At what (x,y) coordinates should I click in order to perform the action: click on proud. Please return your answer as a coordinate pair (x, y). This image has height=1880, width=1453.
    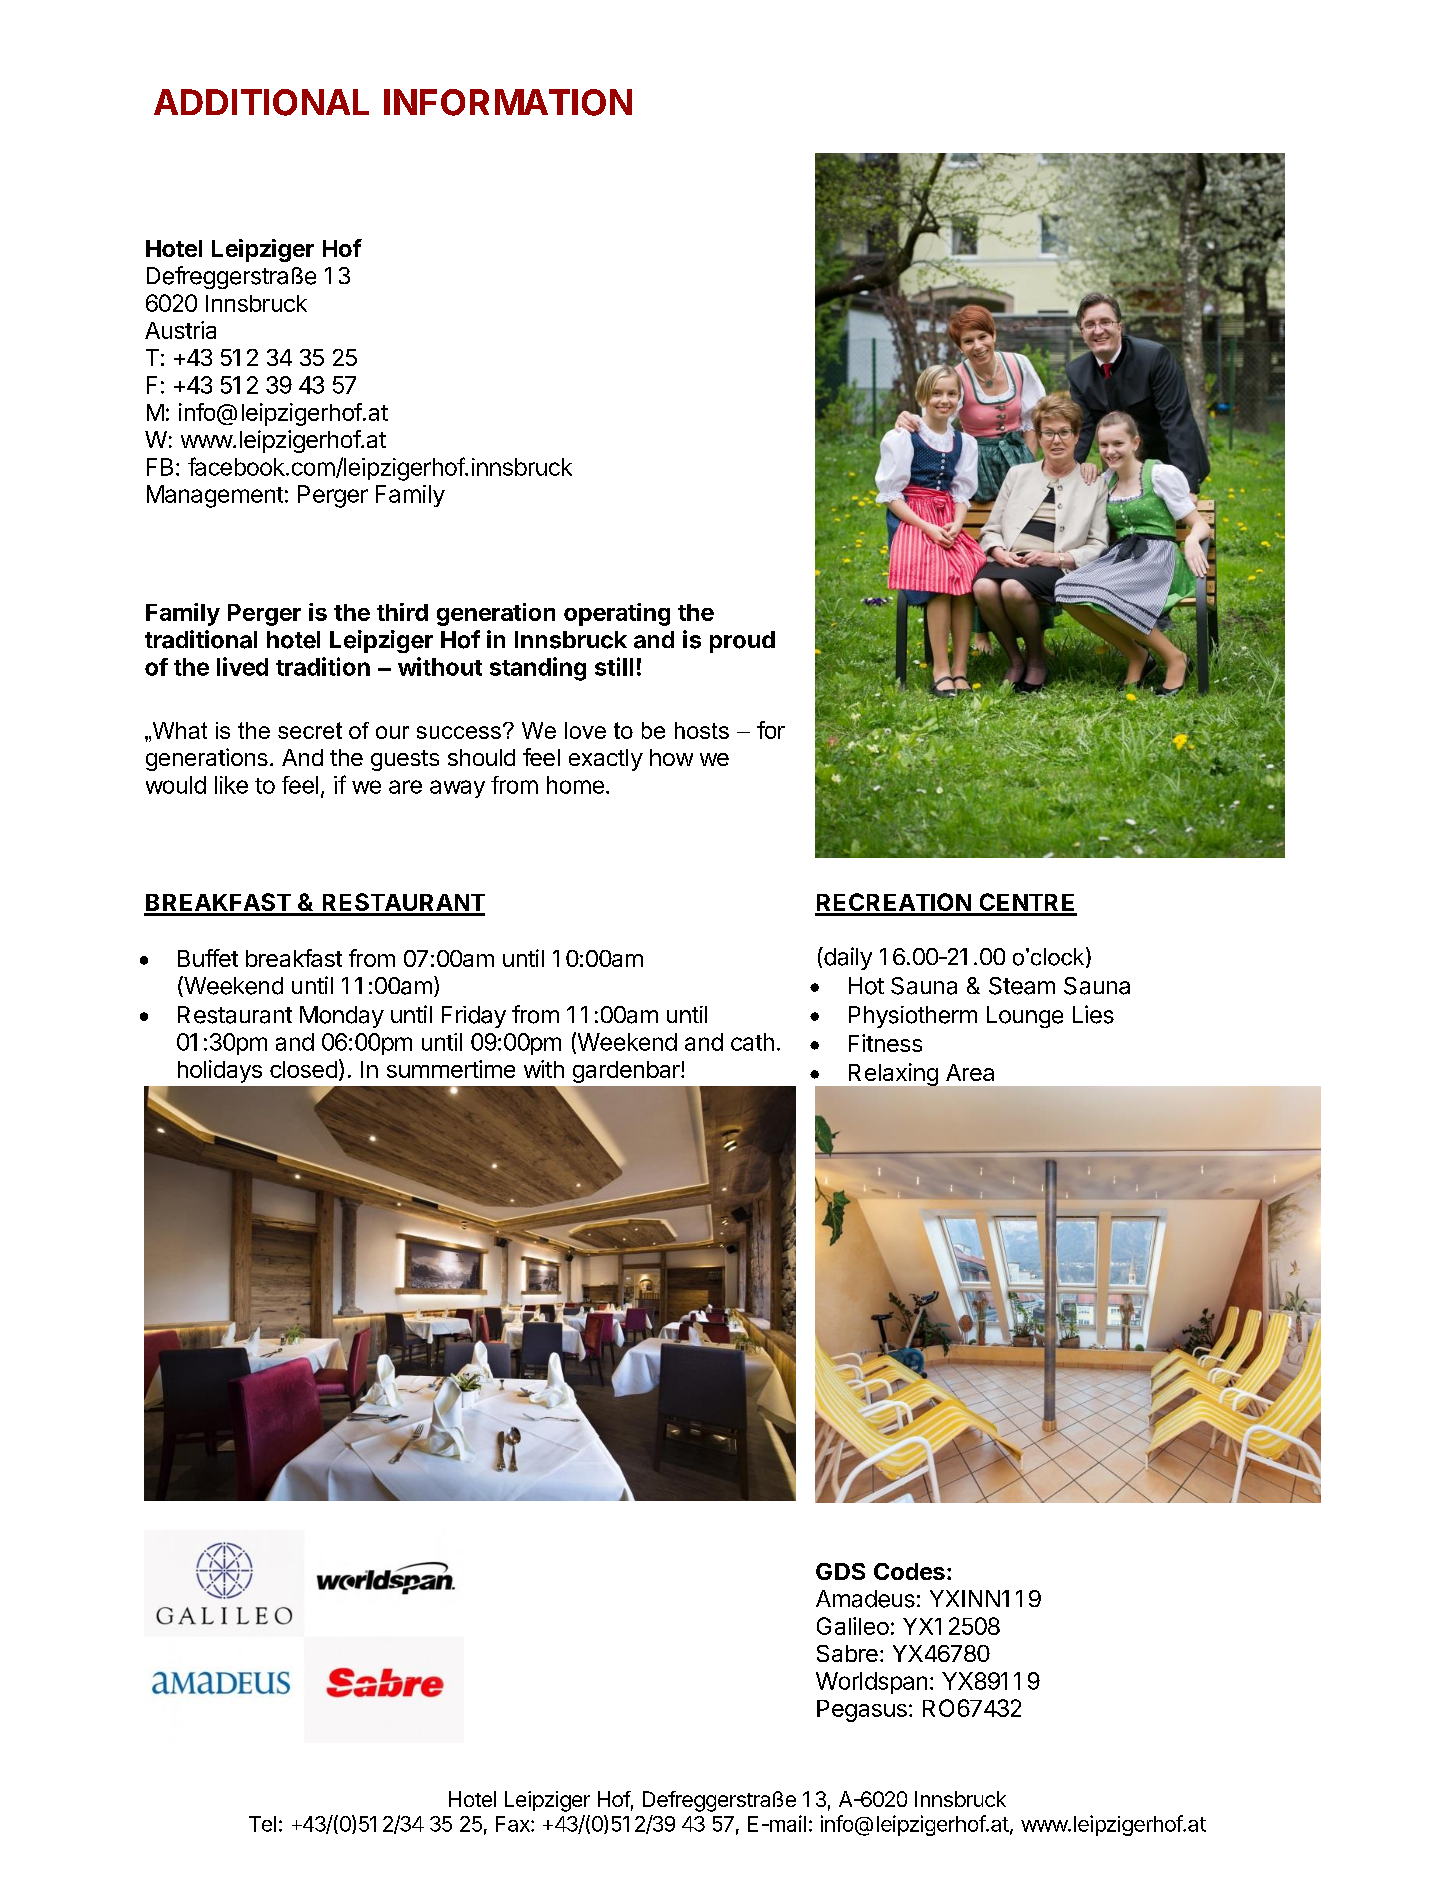
    Looking at the image, I should click on (742, 642).
